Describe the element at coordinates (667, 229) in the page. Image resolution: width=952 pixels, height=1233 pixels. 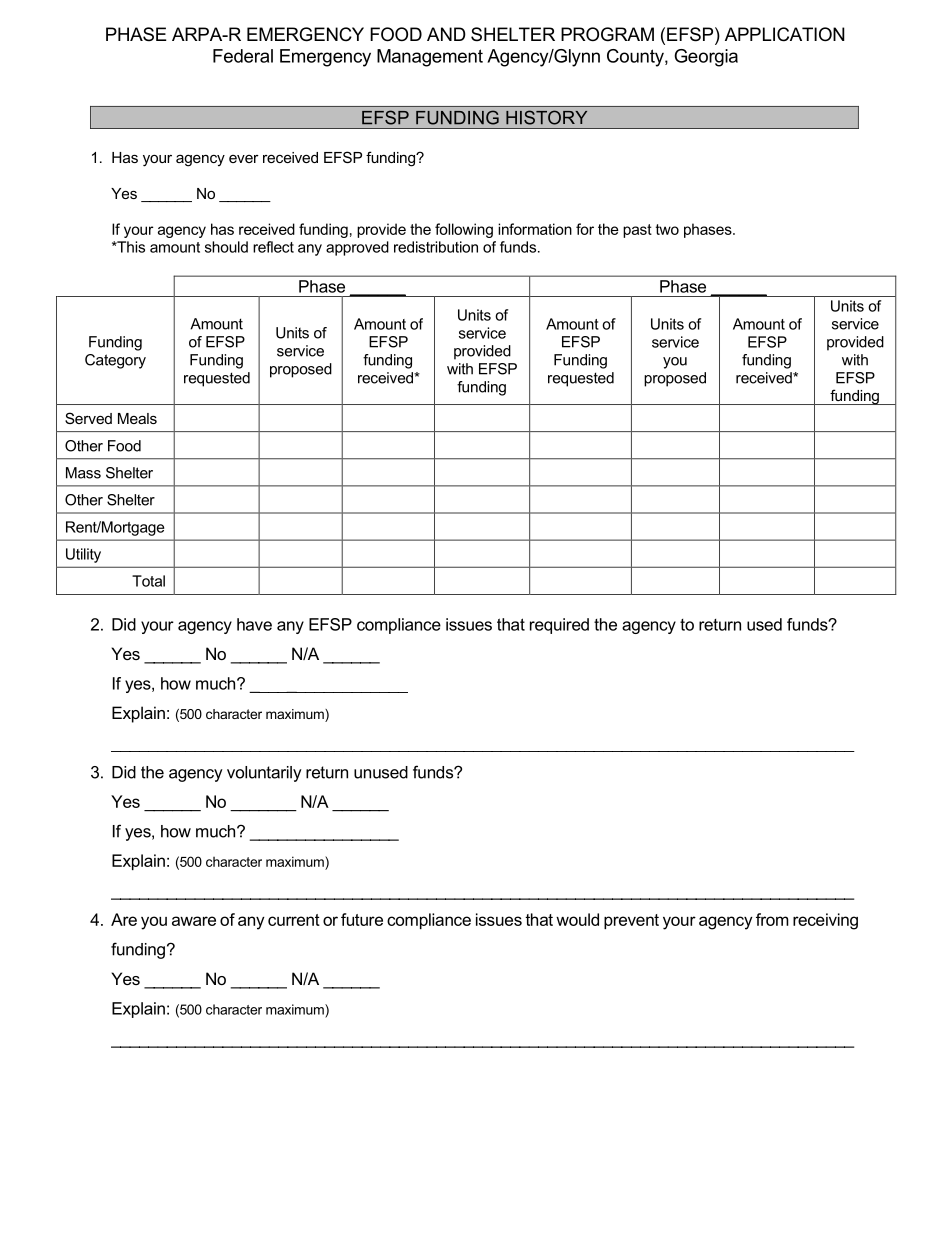
I see `two` at that location.
